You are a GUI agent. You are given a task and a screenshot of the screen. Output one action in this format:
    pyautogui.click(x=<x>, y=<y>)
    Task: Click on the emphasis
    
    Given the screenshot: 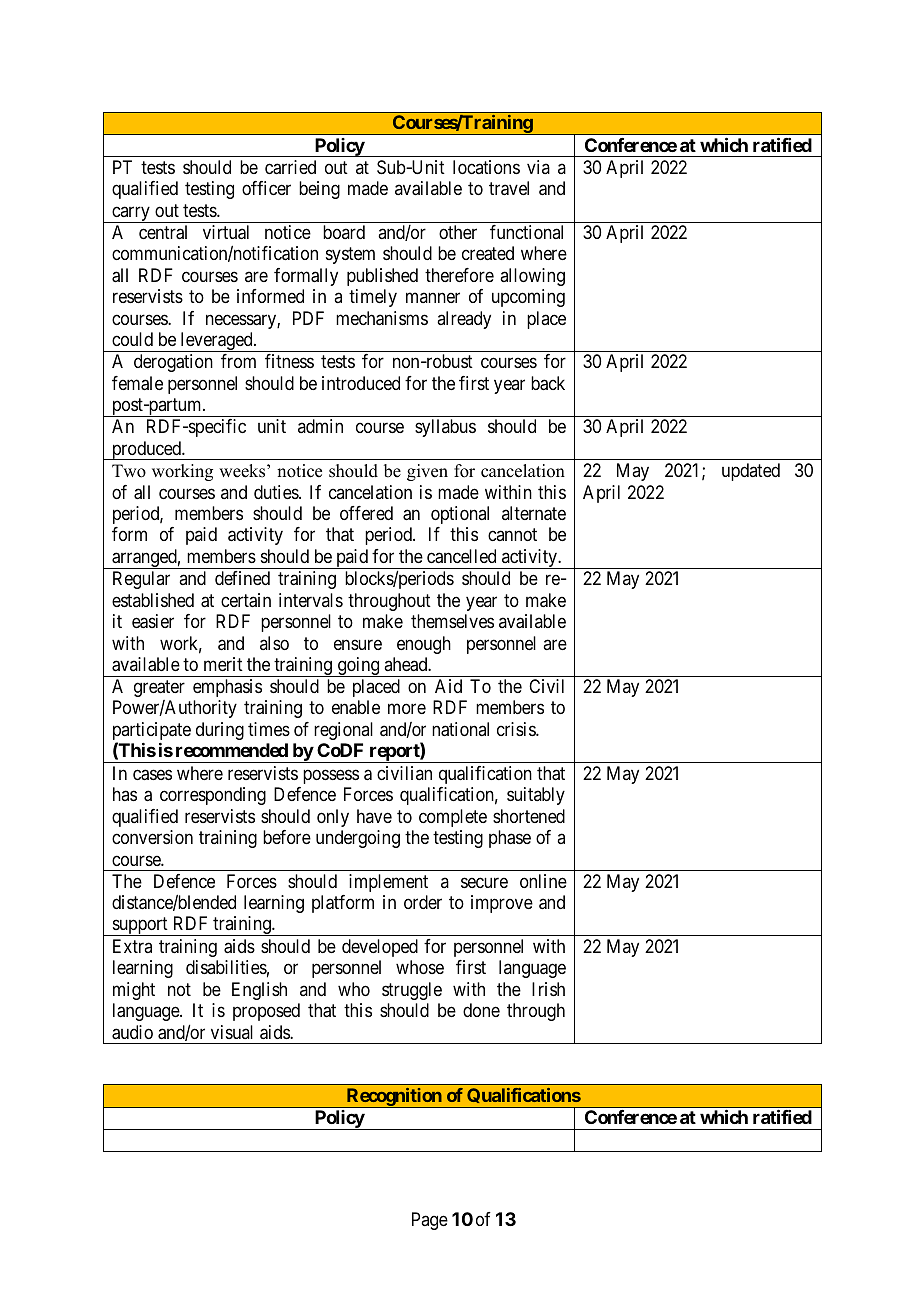 What is the action you would take?
    pyautogui.click(x=227, y=688)
